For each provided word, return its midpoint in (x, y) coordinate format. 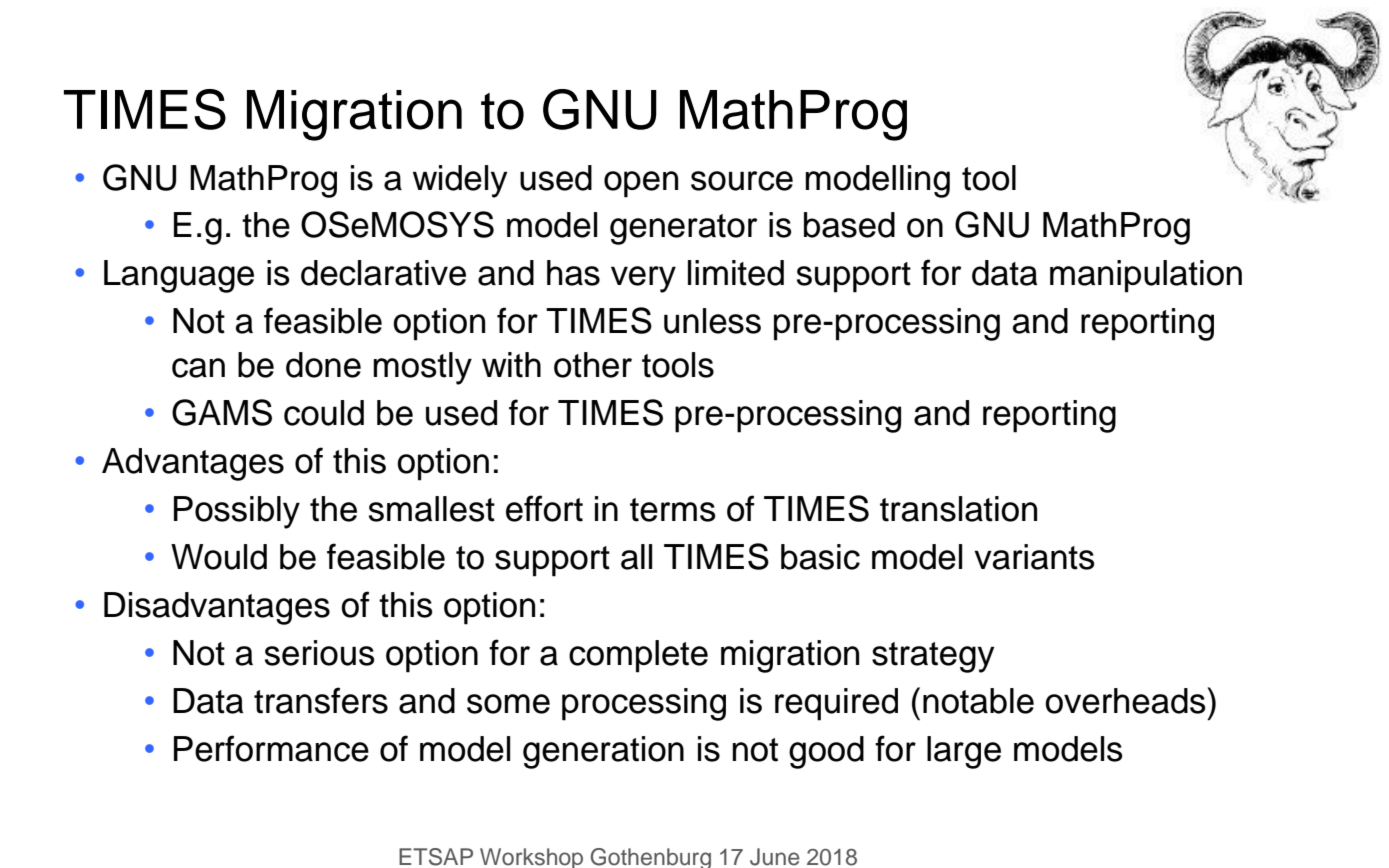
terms (672, 510)
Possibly (237, 512)
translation (958, 509)
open (641, 184)
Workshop (531, 858)
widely (460, 181)
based (849, 225)
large (964, 752)
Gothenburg (650, 858)
